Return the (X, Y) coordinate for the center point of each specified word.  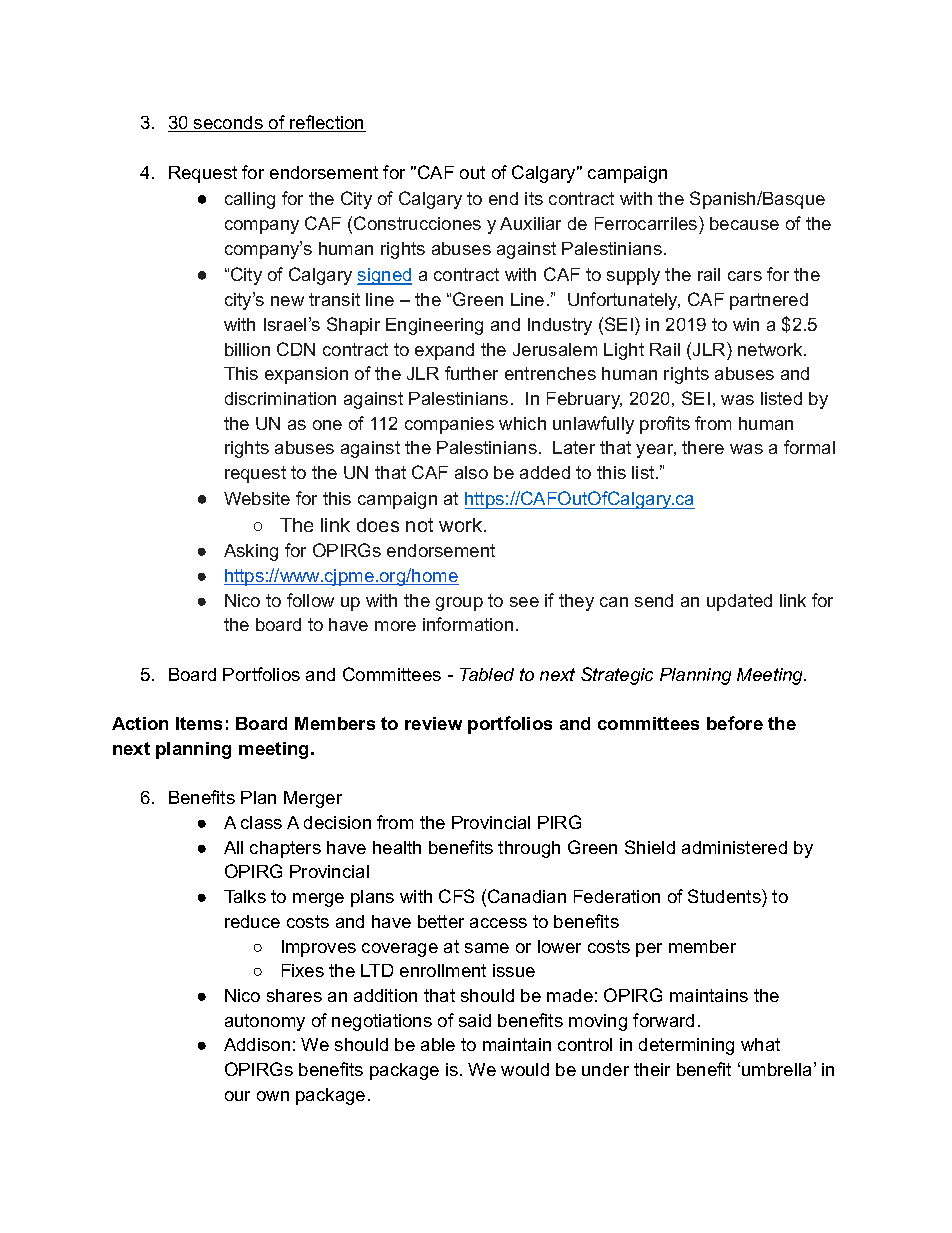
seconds (228, 124)
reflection (327, 123)
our (237, 1096)
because (744, 223)
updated (739, 602)
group (459, 604)
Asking (251, 552)
